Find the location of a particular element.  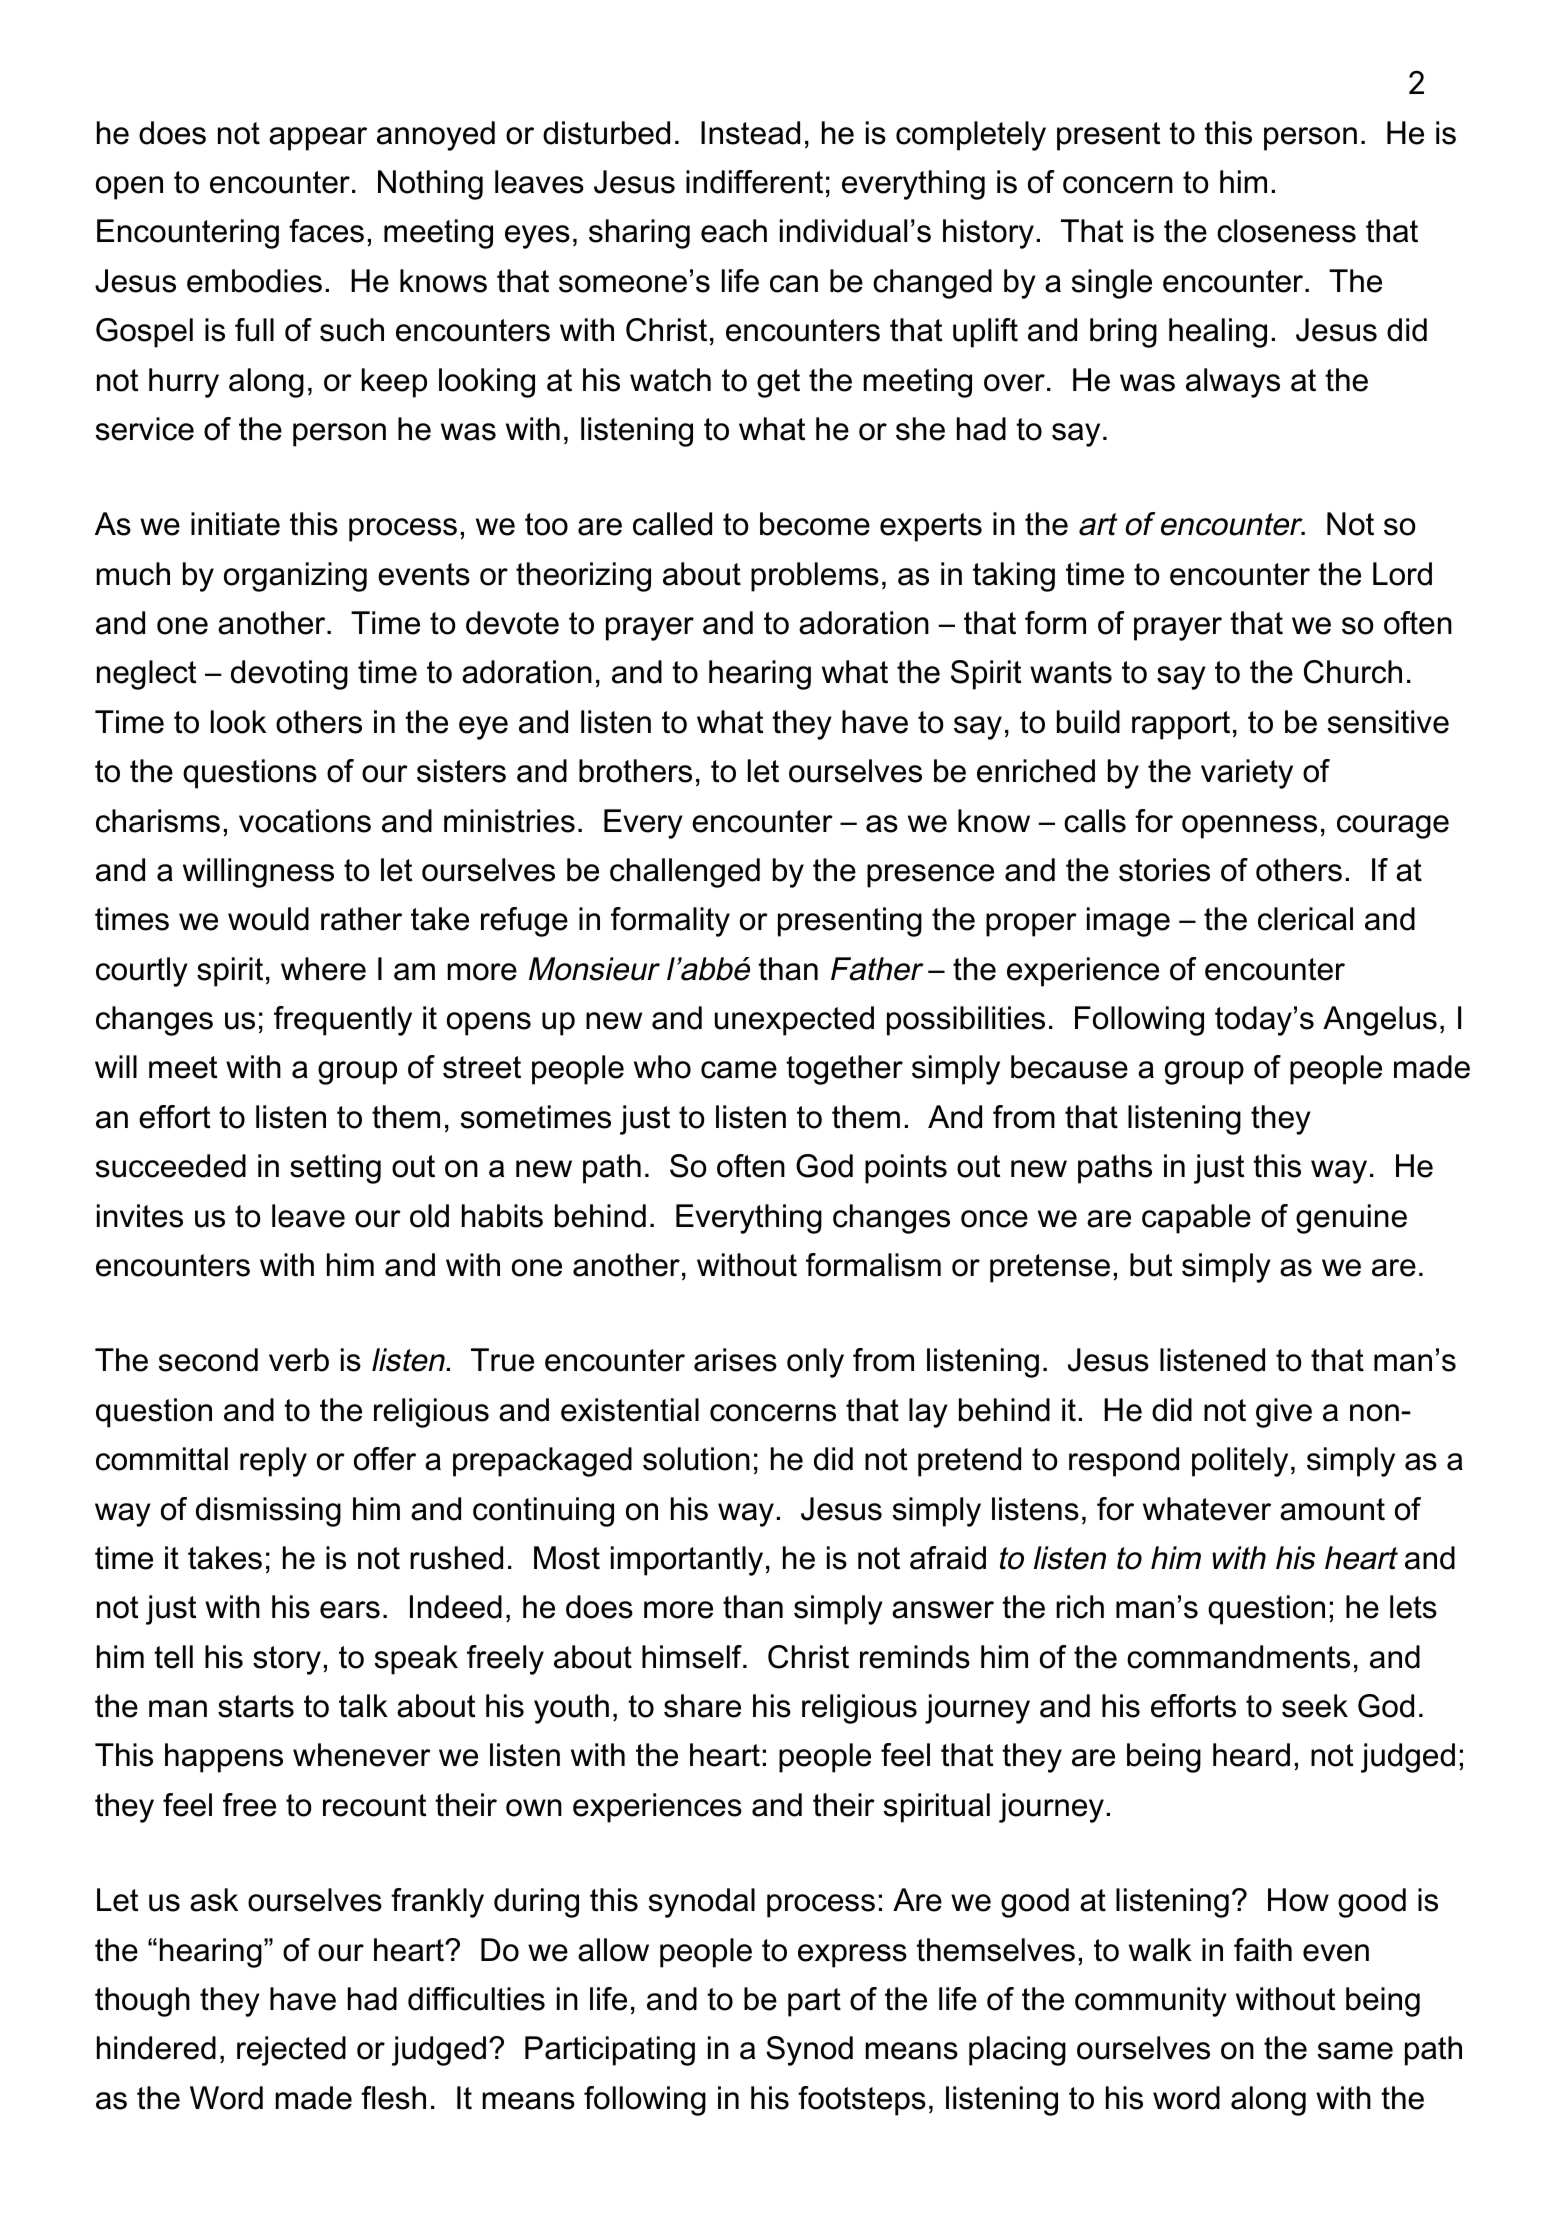

Church is located at coordinates (1353, 672).
